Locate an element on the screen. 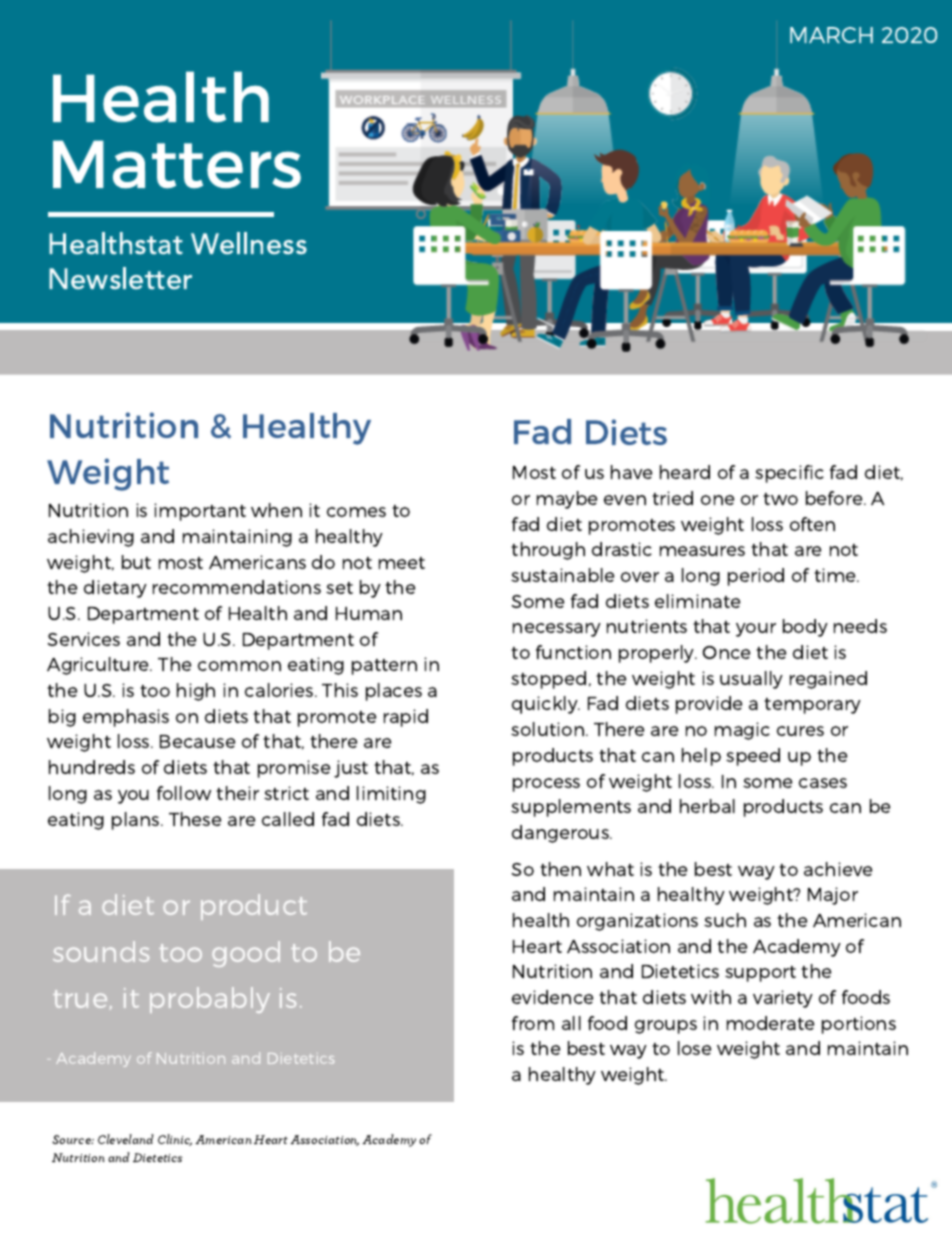 The width and height of the screenshot is (952, 1233). important is located at coordinates (200, 512).
